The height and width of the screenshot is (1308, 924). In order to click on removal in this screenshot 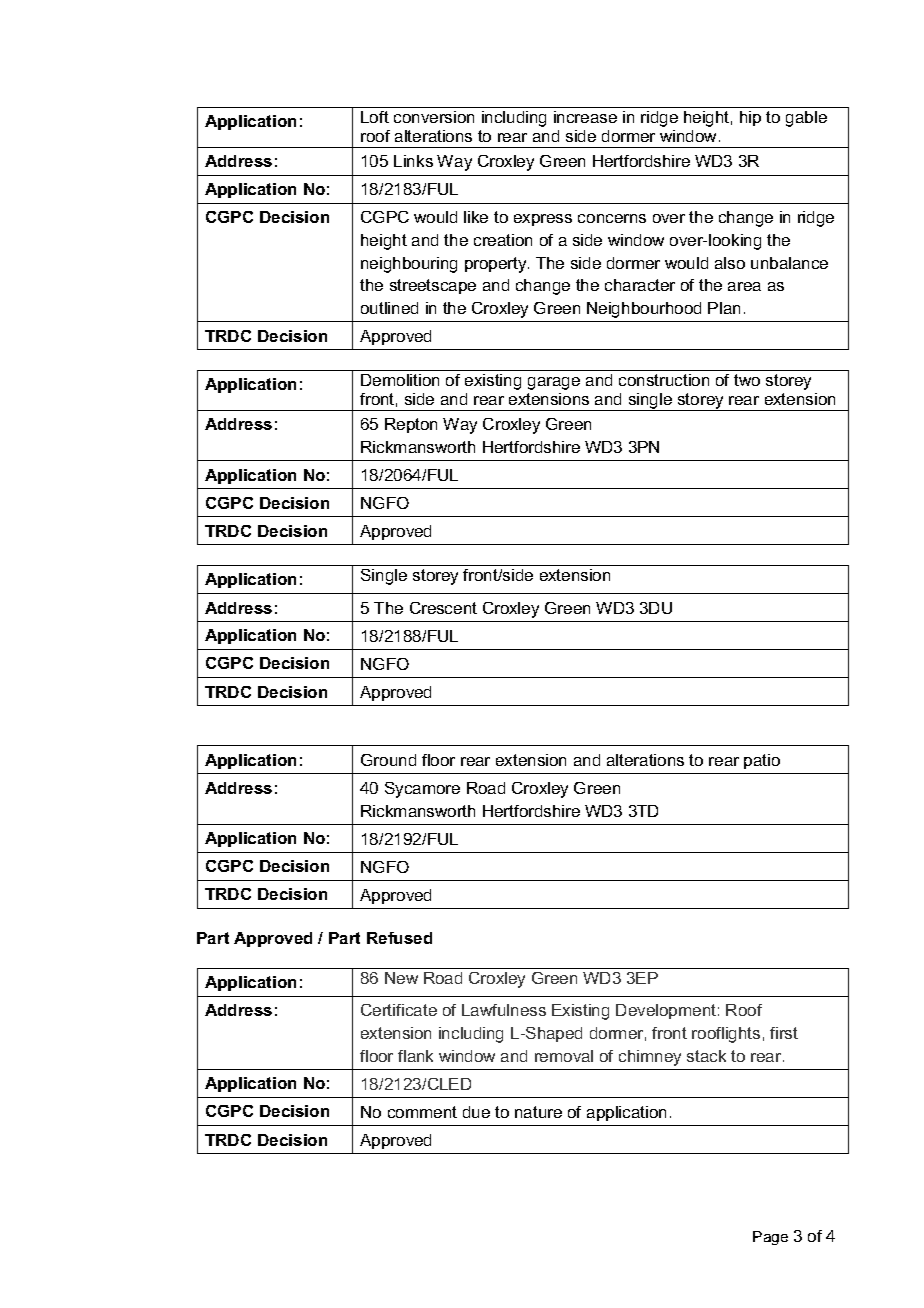, I will do `click(564, 1056)`.
